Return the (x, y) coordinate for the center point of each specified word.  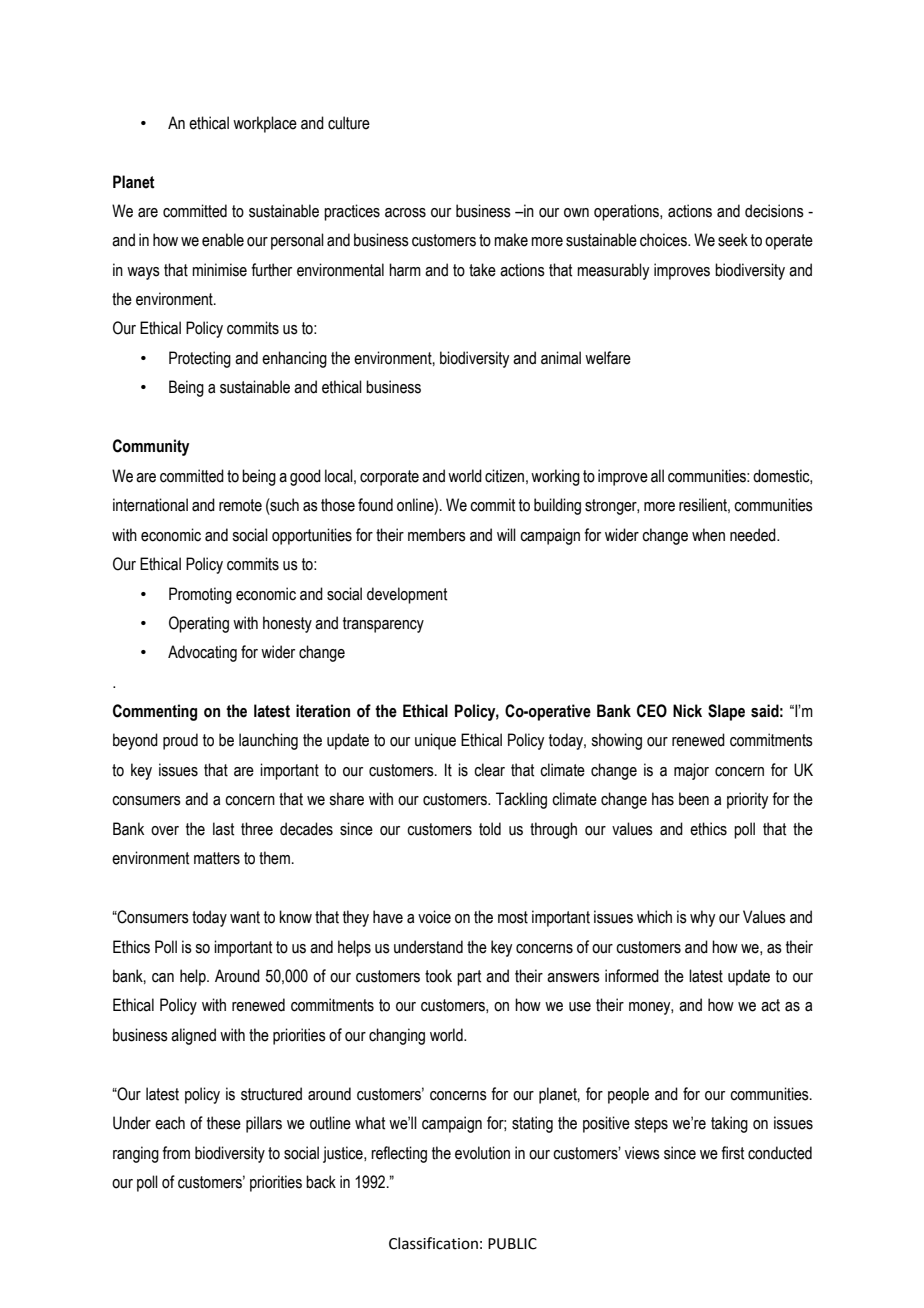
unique (435, 741)
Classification (433, 1243)
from (176, 1153)
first (732, 1153)
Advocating (202, 653)
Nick (687, 711)
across (405, 213)
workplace (265, 124)
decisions (774, 211)
